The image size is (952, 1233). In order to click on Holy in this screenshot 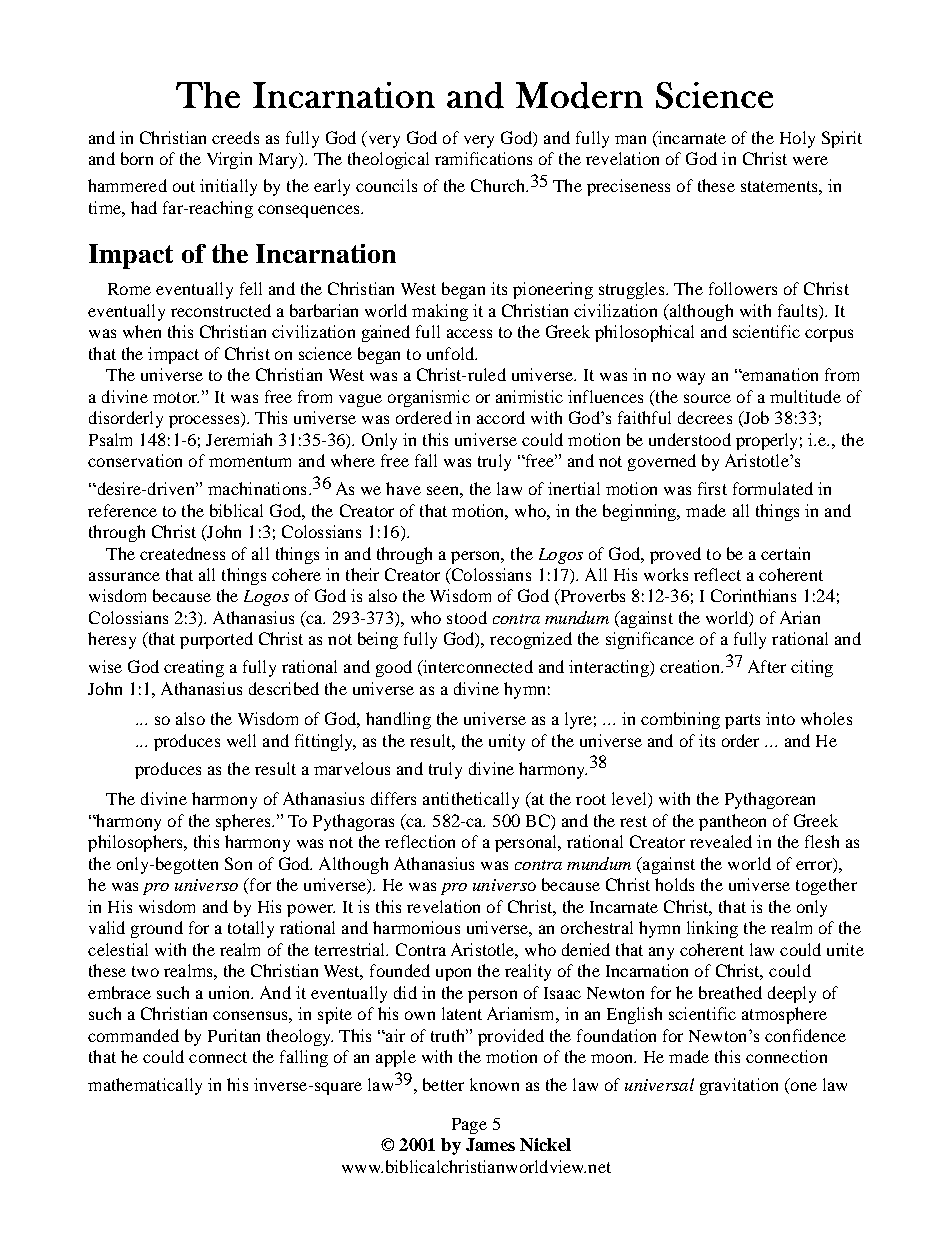, I will do `click(797, 139)`.
